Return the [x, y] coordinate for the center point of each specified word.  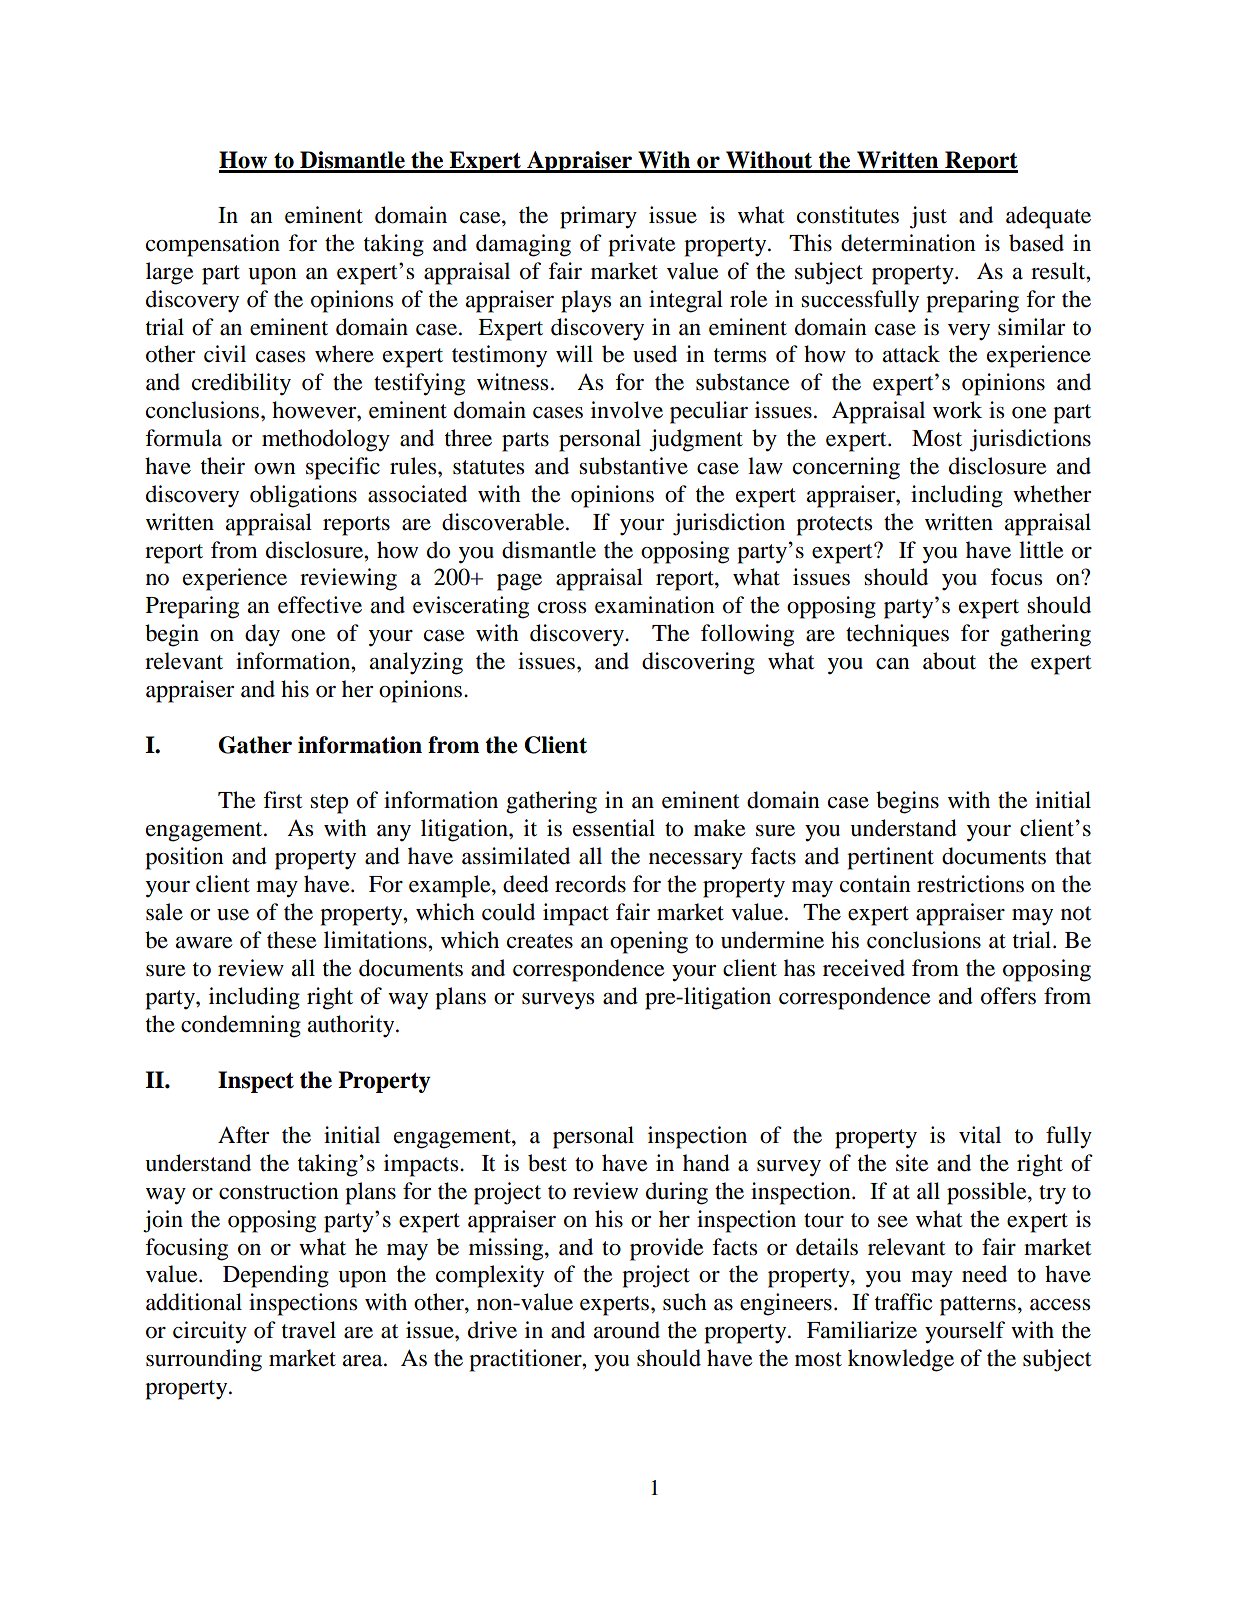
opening [649, 942]
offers [1008, 996]
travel [309, 1330]
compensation [213, 245]
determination [908, 243]
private [642, 245]
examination [655, 605]
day [262, 635]
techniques [897, 635]
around [627, 1330]
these [292, 940]
